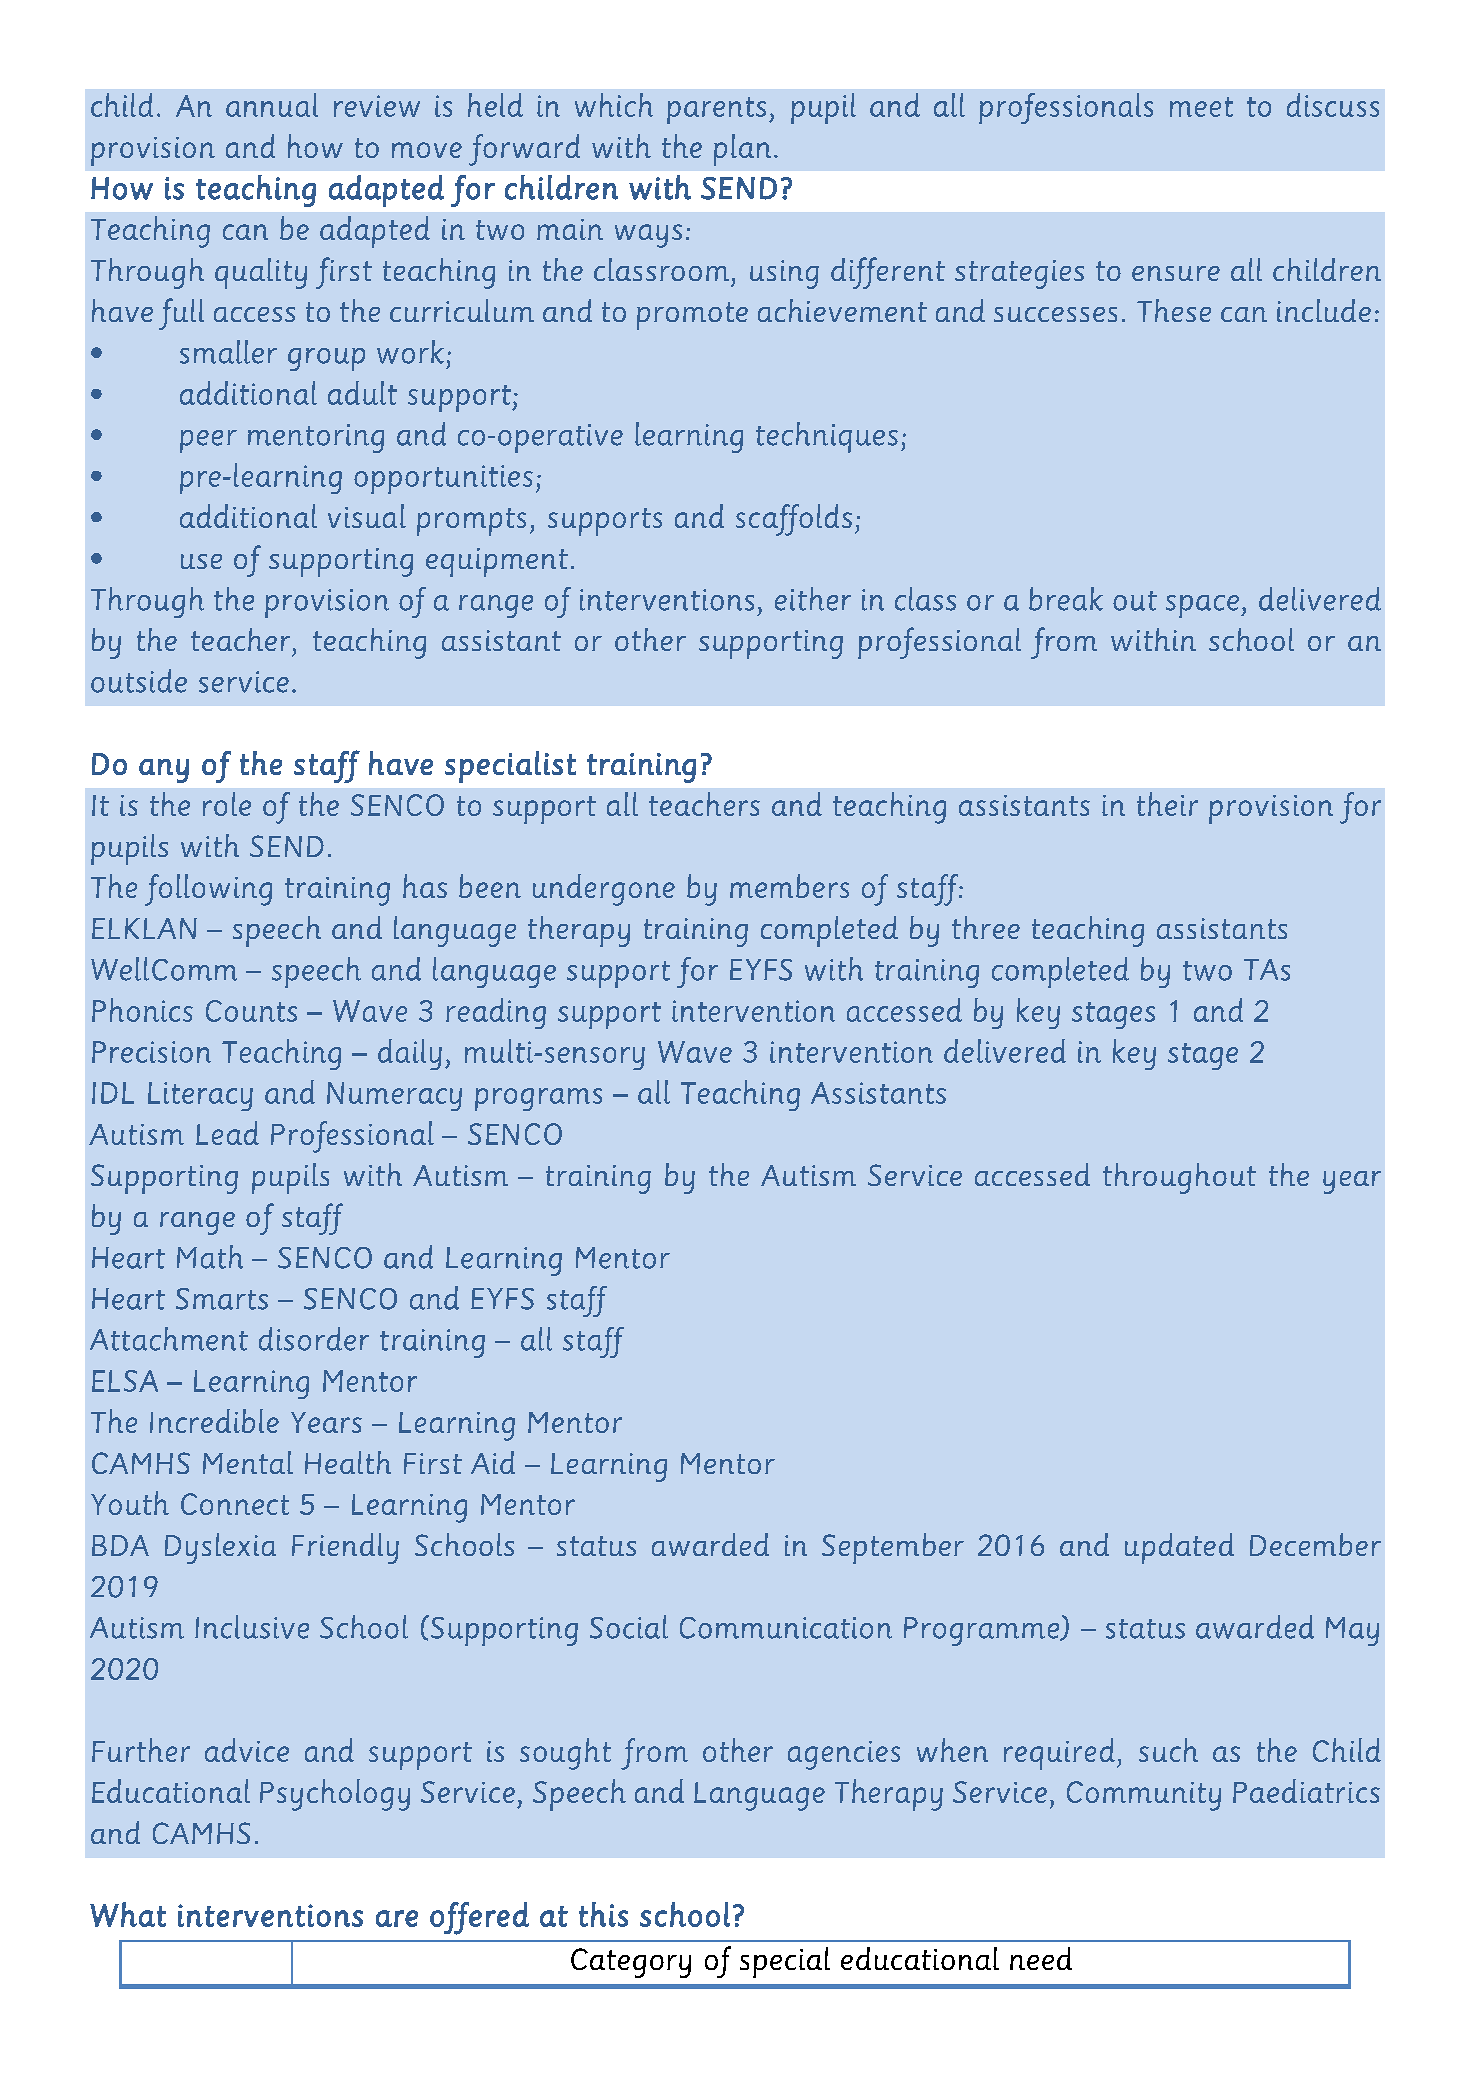 The image size is (1470, 2079). Describe the element at coordinates (128, 1914) in the screenshot. I see `What` at that location.
